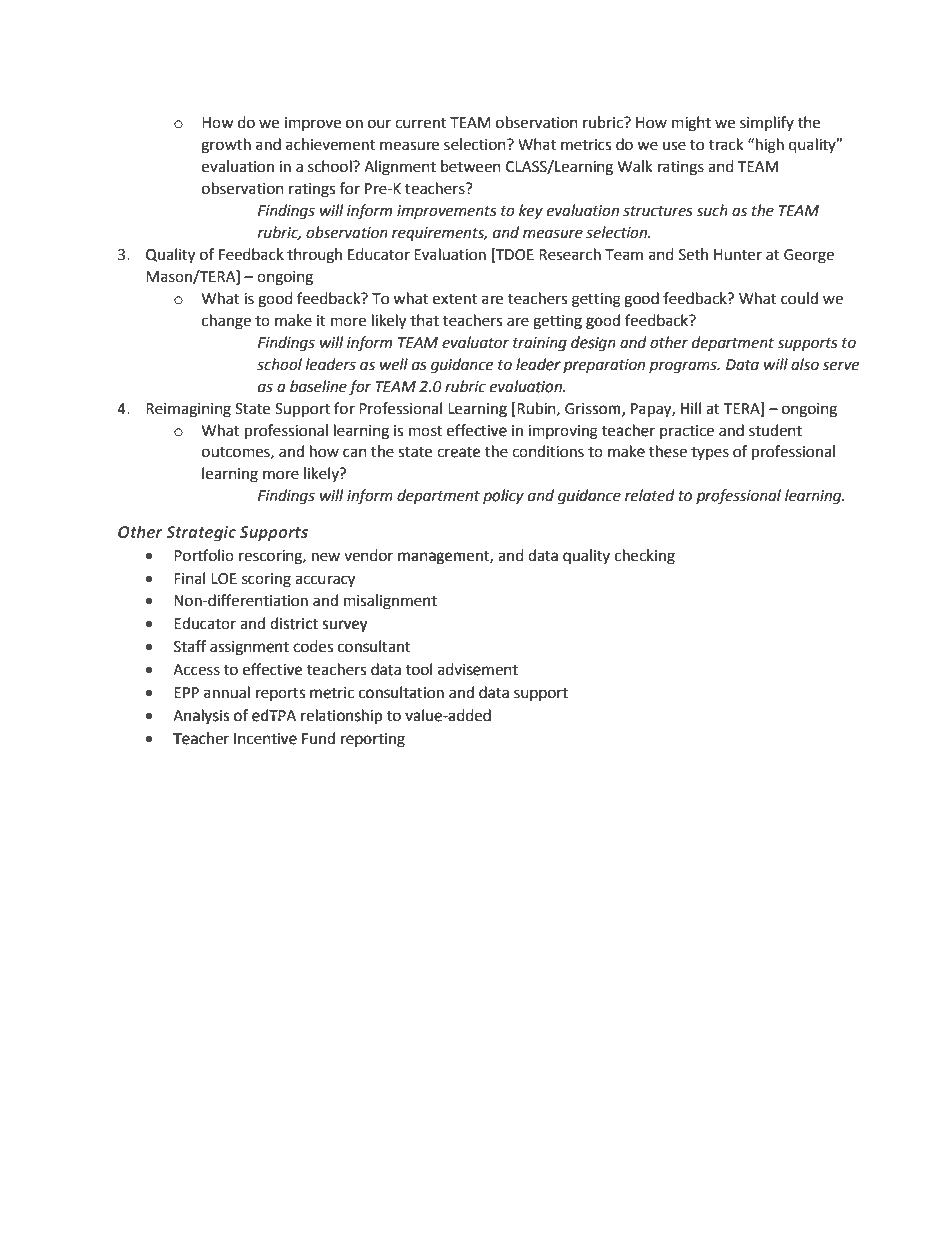  Describe the element at coordinates (503, 496) in the screenshot. I see `policy` at that location.
